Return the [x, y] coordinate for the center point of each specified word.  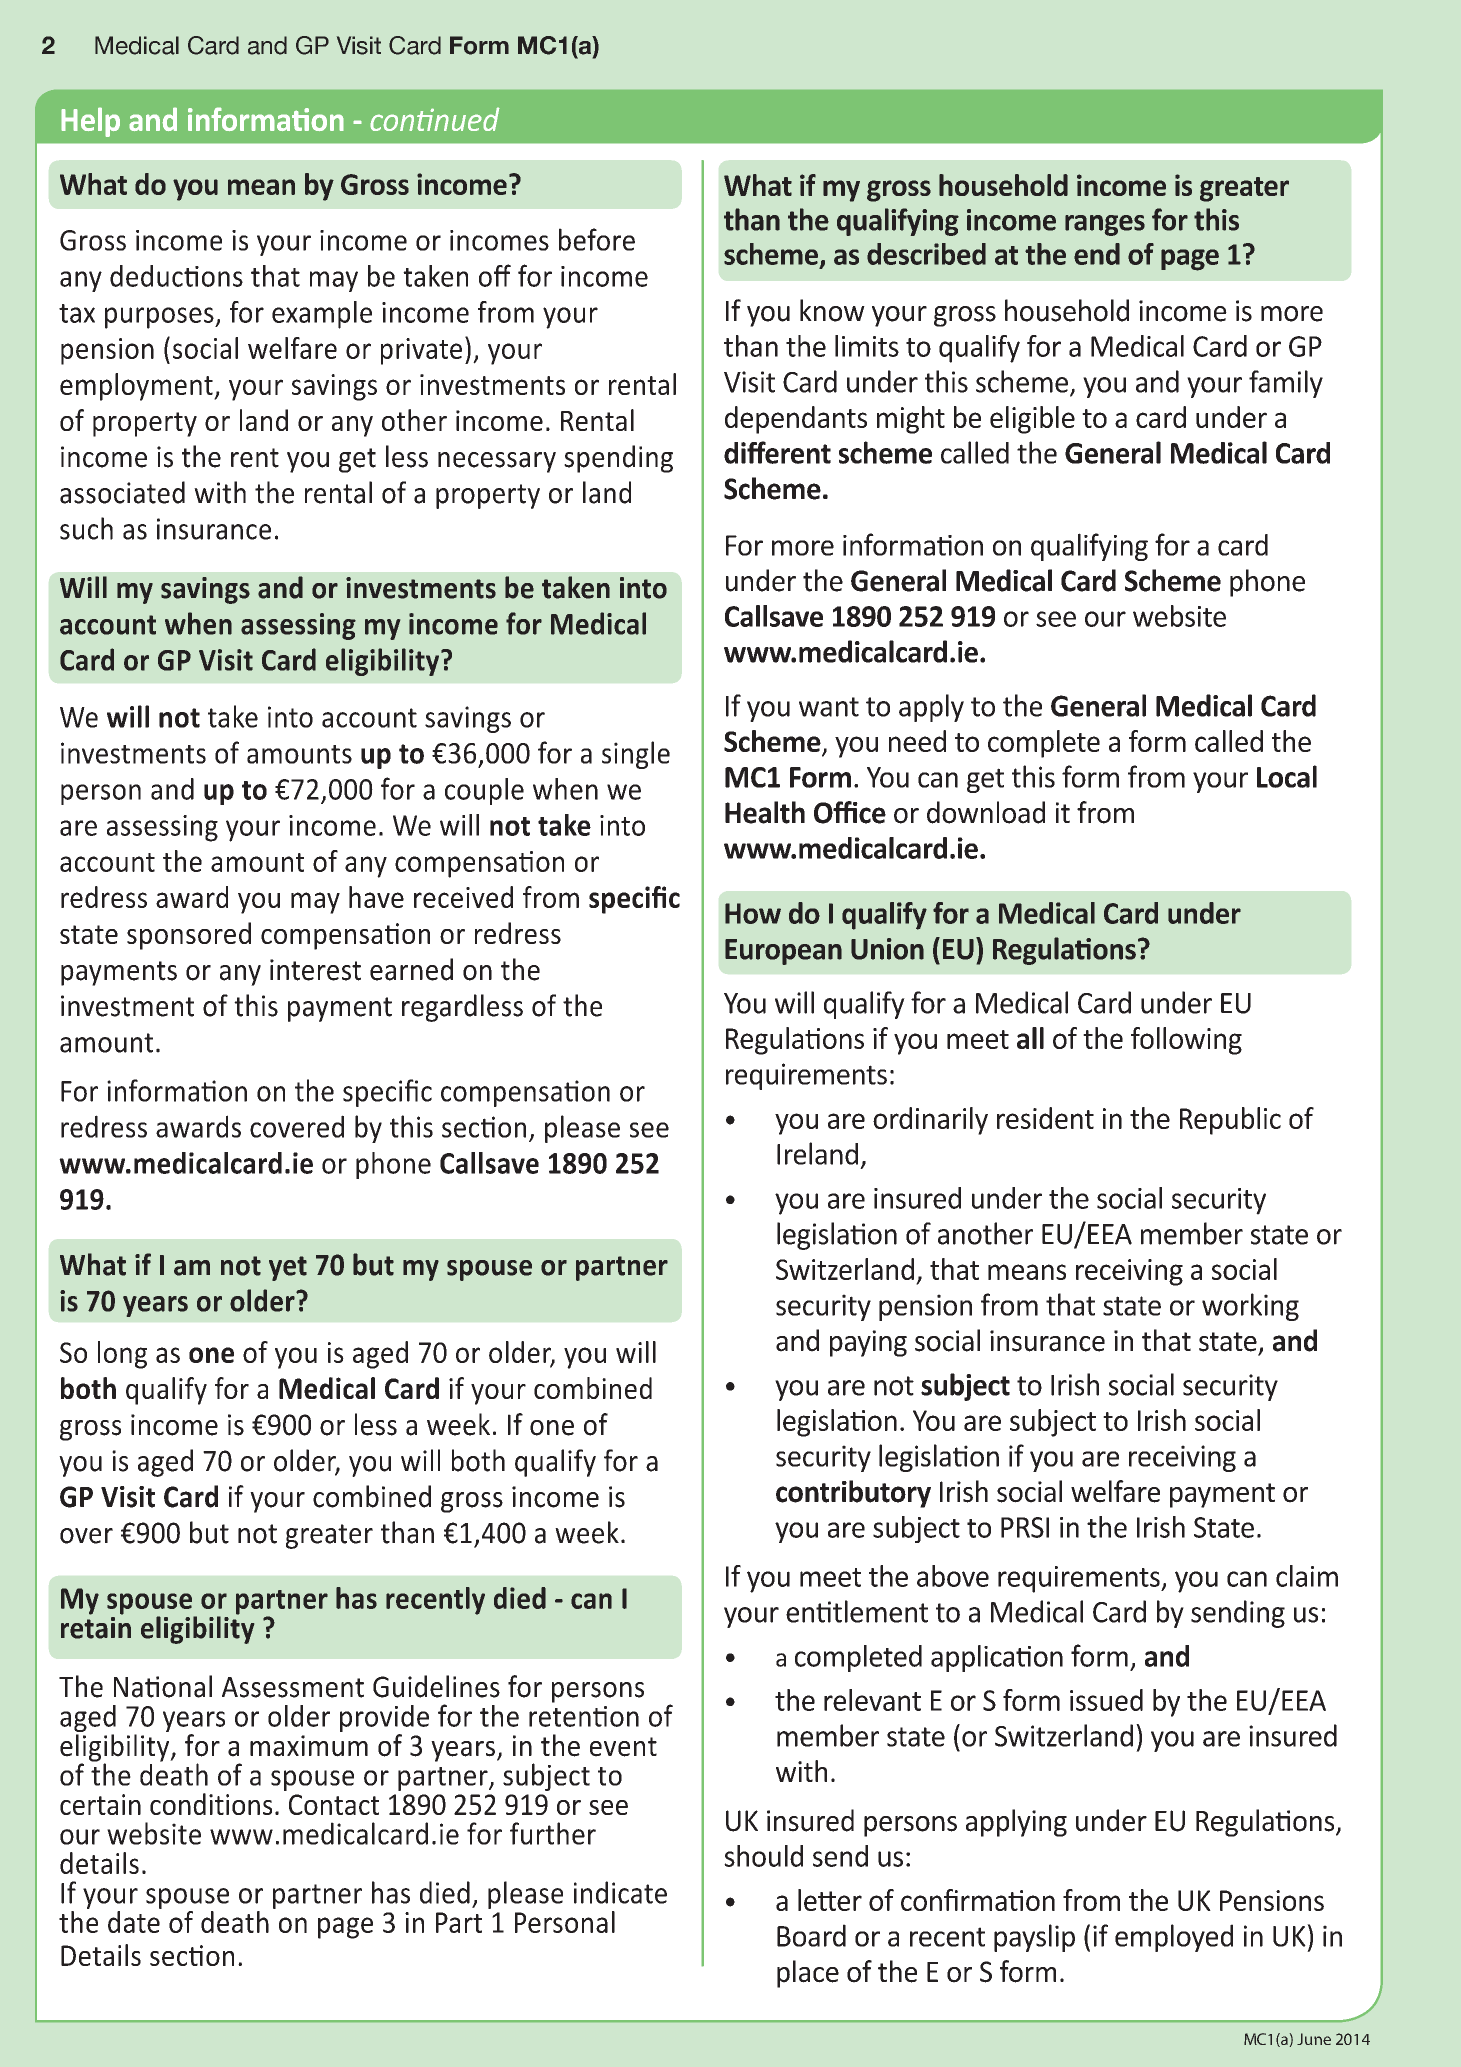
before [597, 239]
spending [618, 459]
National [163, 1686]
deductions [176, 276]
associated [122, 492]
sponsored [189, 936]
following [1186, 1041]
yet [288, 1268]
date [134, 1922]
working [1250, 1307]
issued [1106, 1700]
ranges [1105, 225]
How [753, 913]
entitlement [857, 1611]
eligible [1032, 420]
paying [868, 1343]
